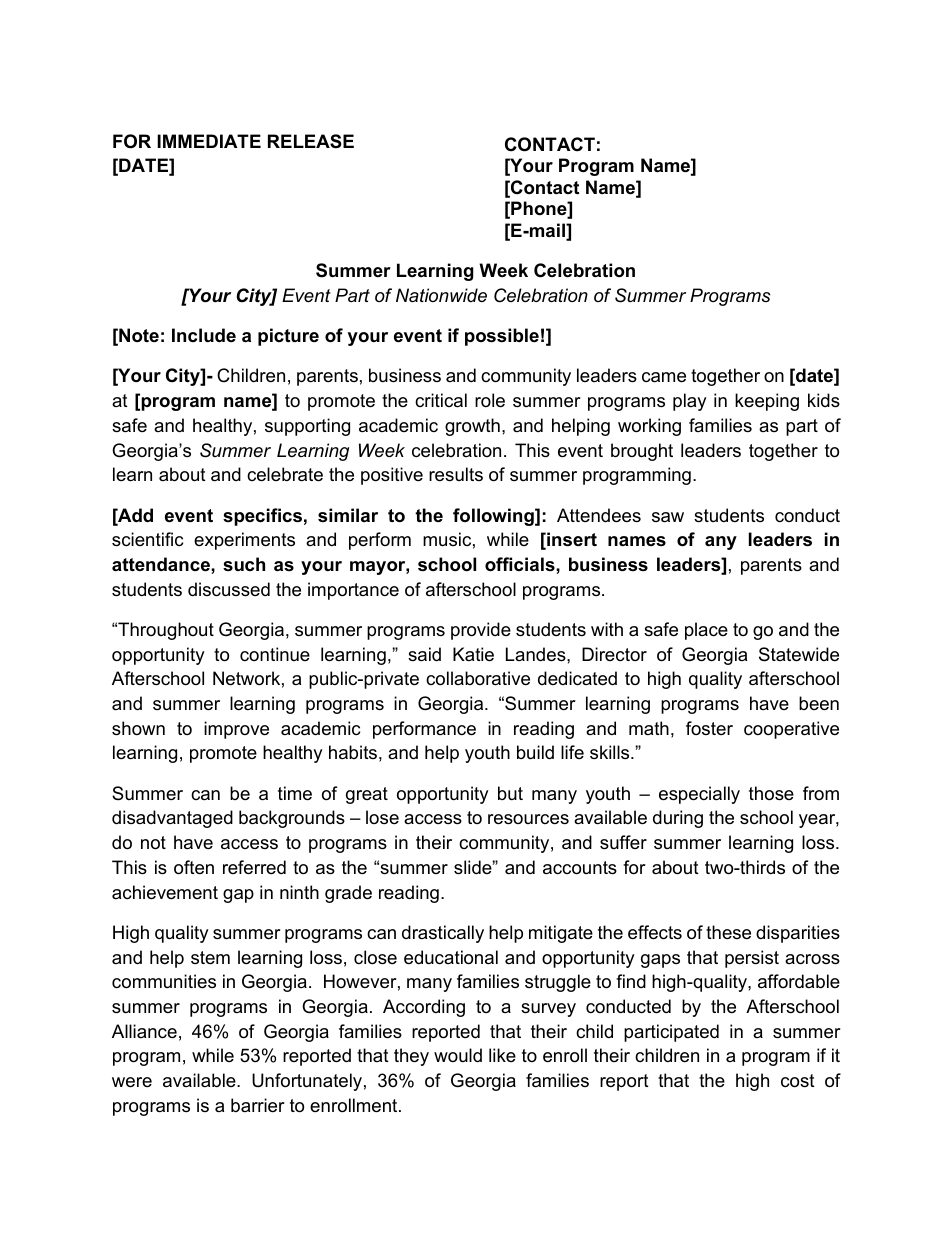 This screenshot has height=1233, width=952. Describe the element at coordinates (664, 377) in the screenshot. I see `came` at that location.
